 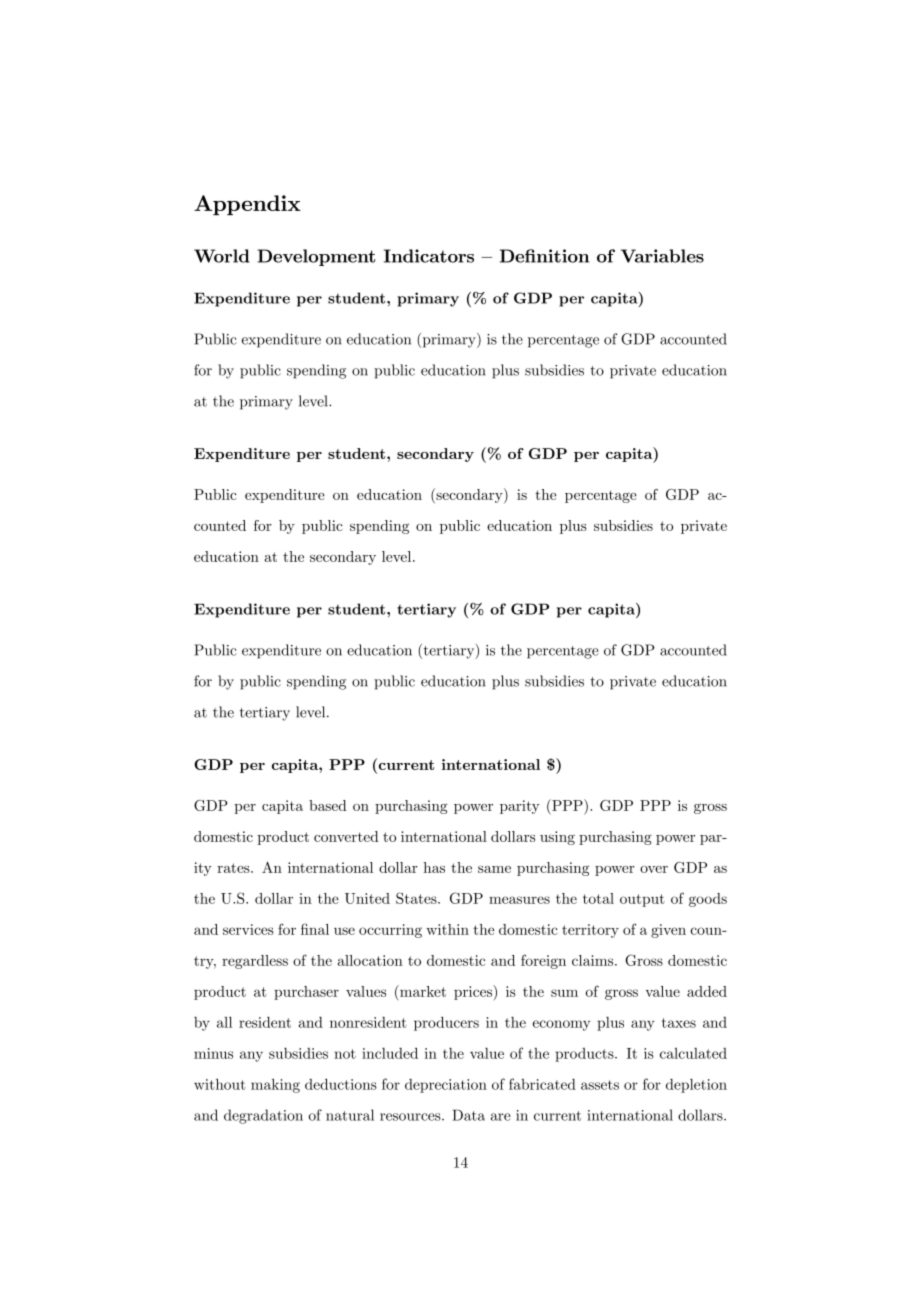 I want to click on Development, so click(x=316, y=257).
